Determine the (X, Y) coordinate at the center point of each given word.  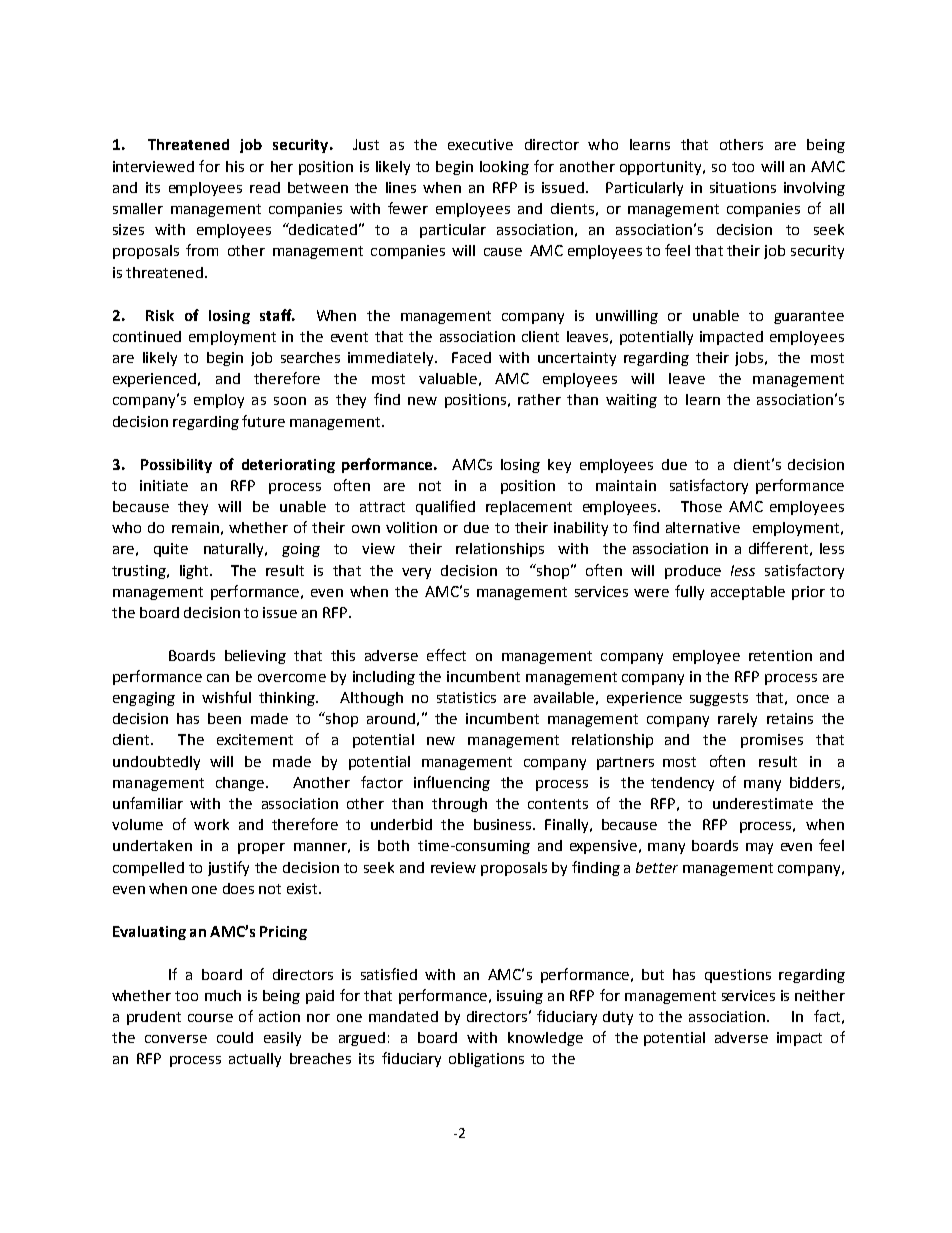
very (416, 573)
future (263, 421)
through (459, 805)
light (195, 572)
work (211, 824)
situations (743, 187)
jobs (750, 359)
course (210, 1018)
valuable (448, 378)
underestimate (763, 803)
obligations (486, 1060)
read (265, 187)
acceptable (748, 593)
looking (504, 168)
